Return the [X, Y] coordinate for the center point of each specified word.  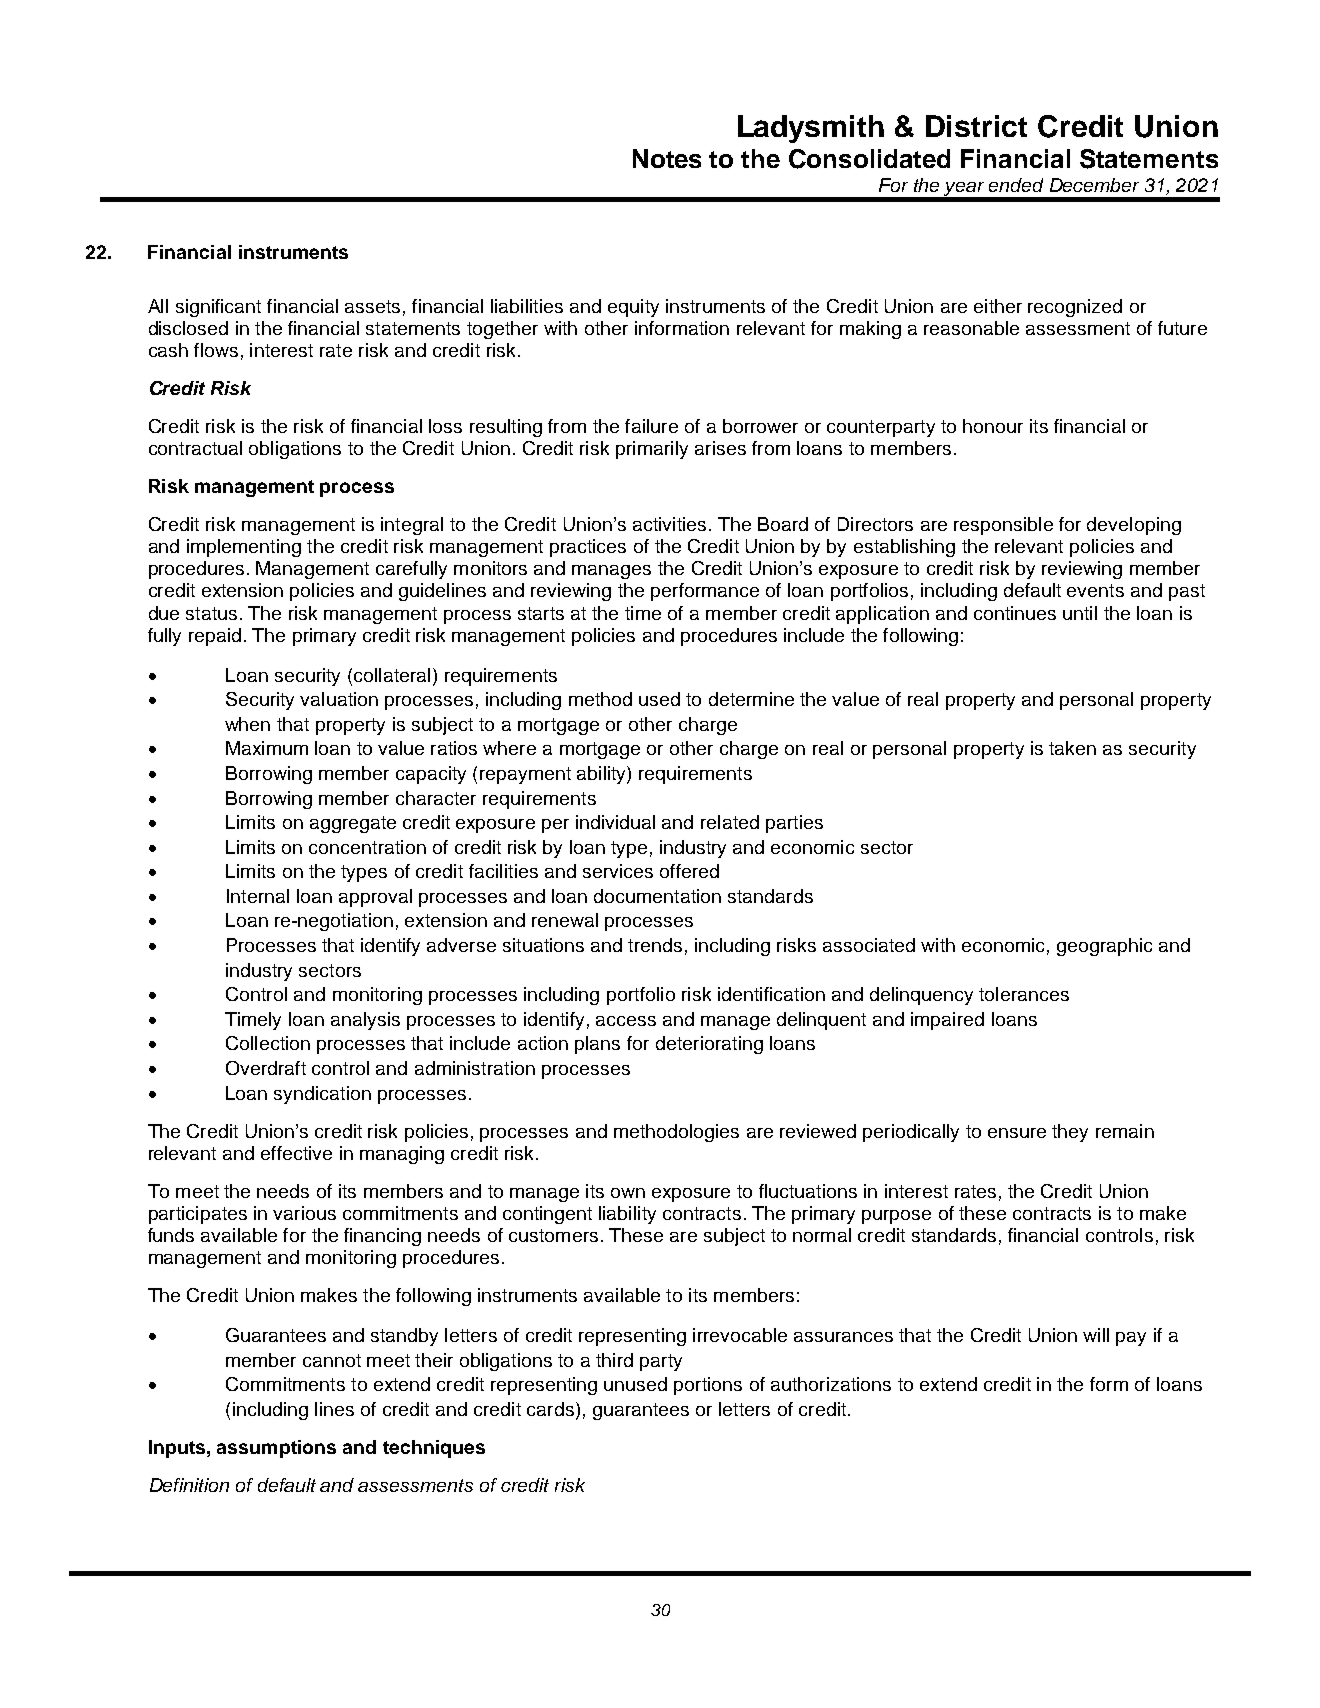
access [626, 1021]
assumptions [276, 1449]
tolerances [1024, 994]
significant [218, 308]
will [1096, 1335]
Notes [667, 158]
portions [708, 1386]
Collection [268, 1043]
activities [669, 524]
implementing [244, 548]
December [1094, 185]
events [1095, 590]
